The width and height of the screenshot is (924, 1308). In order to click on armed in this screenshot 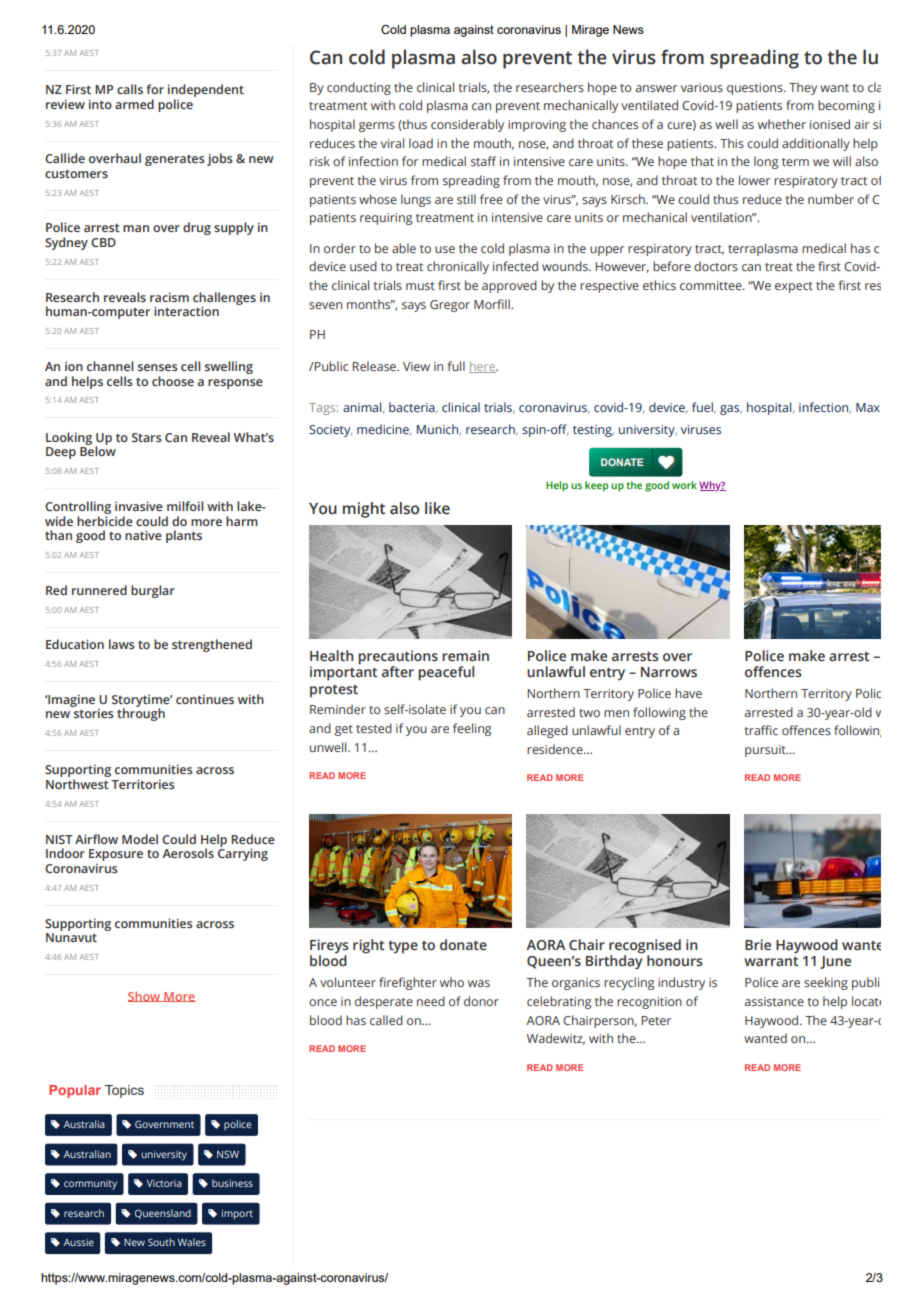, I will do `click(134, 104)`.
